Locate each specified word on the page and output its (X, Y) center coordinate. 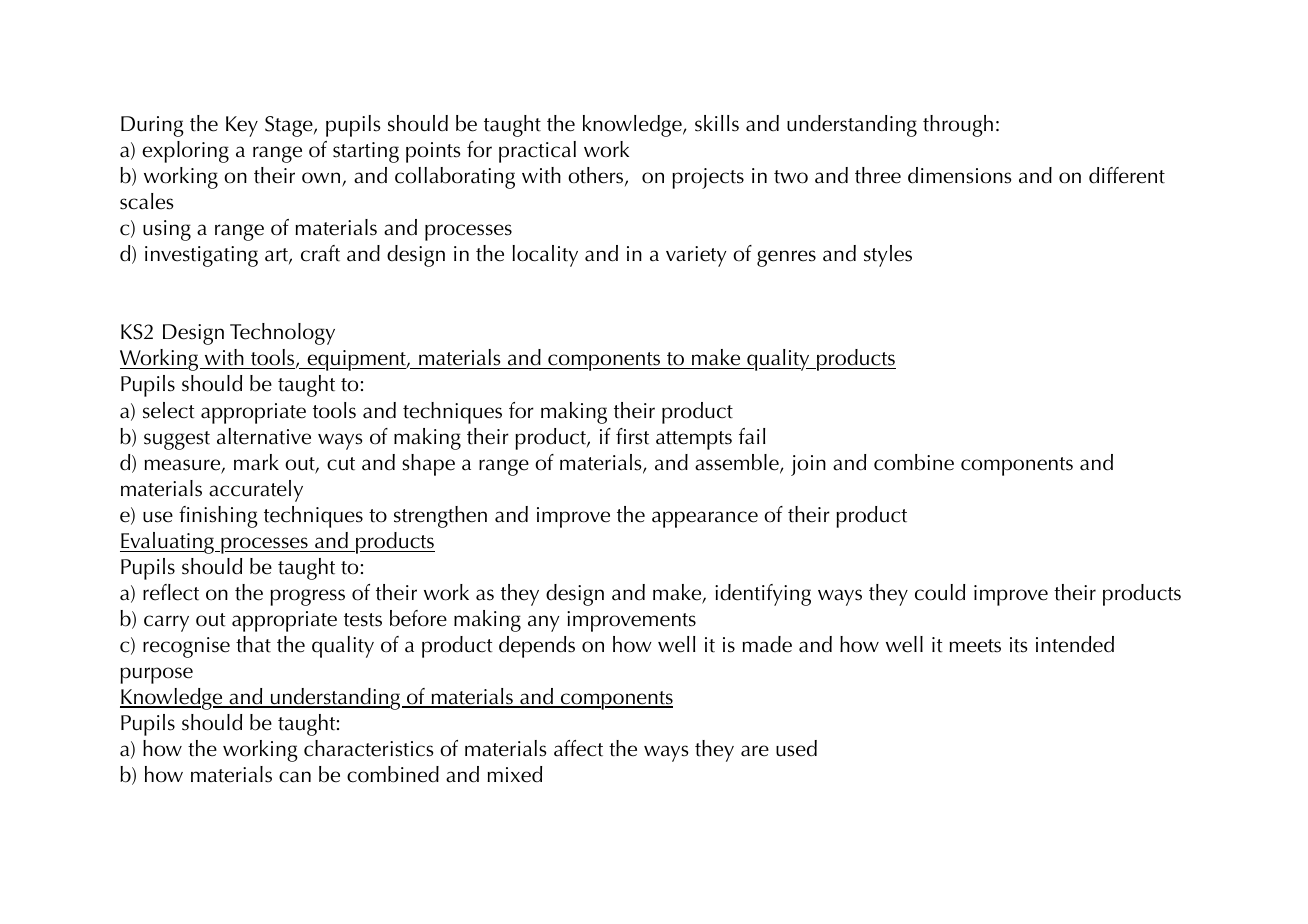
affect (578, 748)
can (295, 777)
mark (256, 462)
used (796, 748)
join (808, 465)
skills (717, 123)
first (632, 436)
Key (242, 126)
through (958, 126)
